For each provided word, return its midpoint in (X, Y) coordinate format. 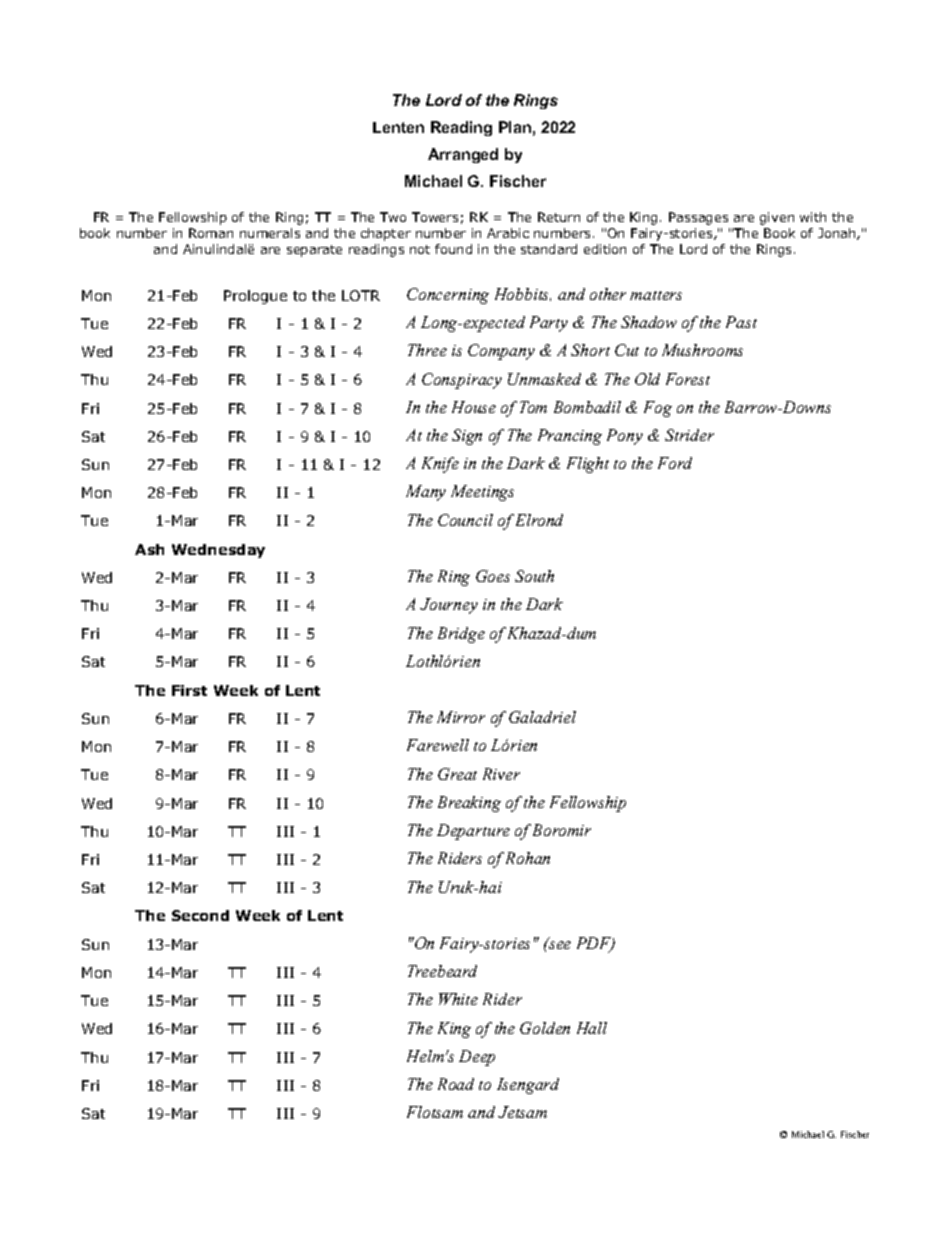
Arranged (463, 155)
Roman (211, 233)
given (777, 218)
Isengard (528, 1086)
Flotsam (435, 1112)
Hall (592, 1028)
